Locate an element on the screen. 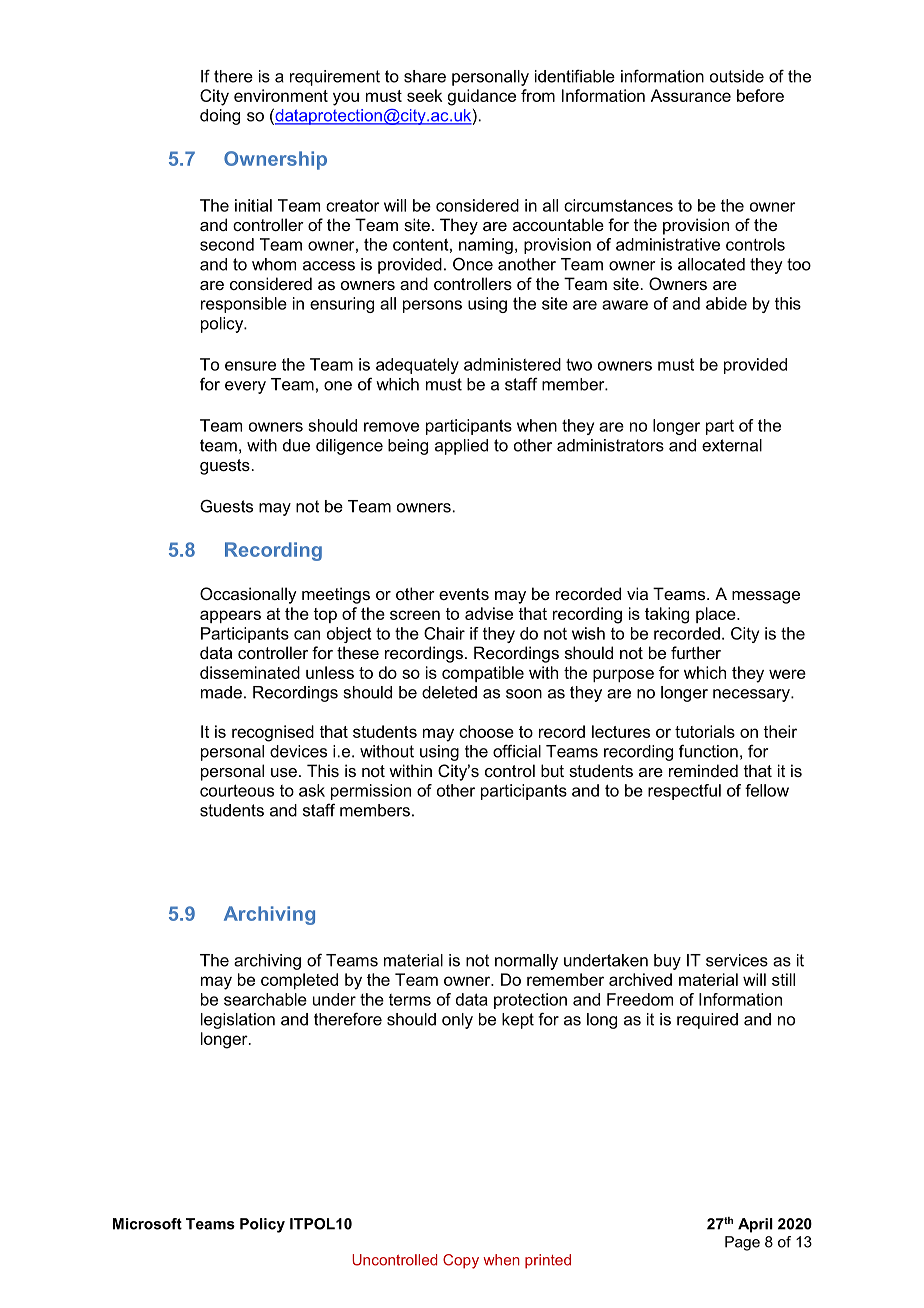 This screenshot has height=1308, width=924. respectful is located at coordinates (684, 792).
